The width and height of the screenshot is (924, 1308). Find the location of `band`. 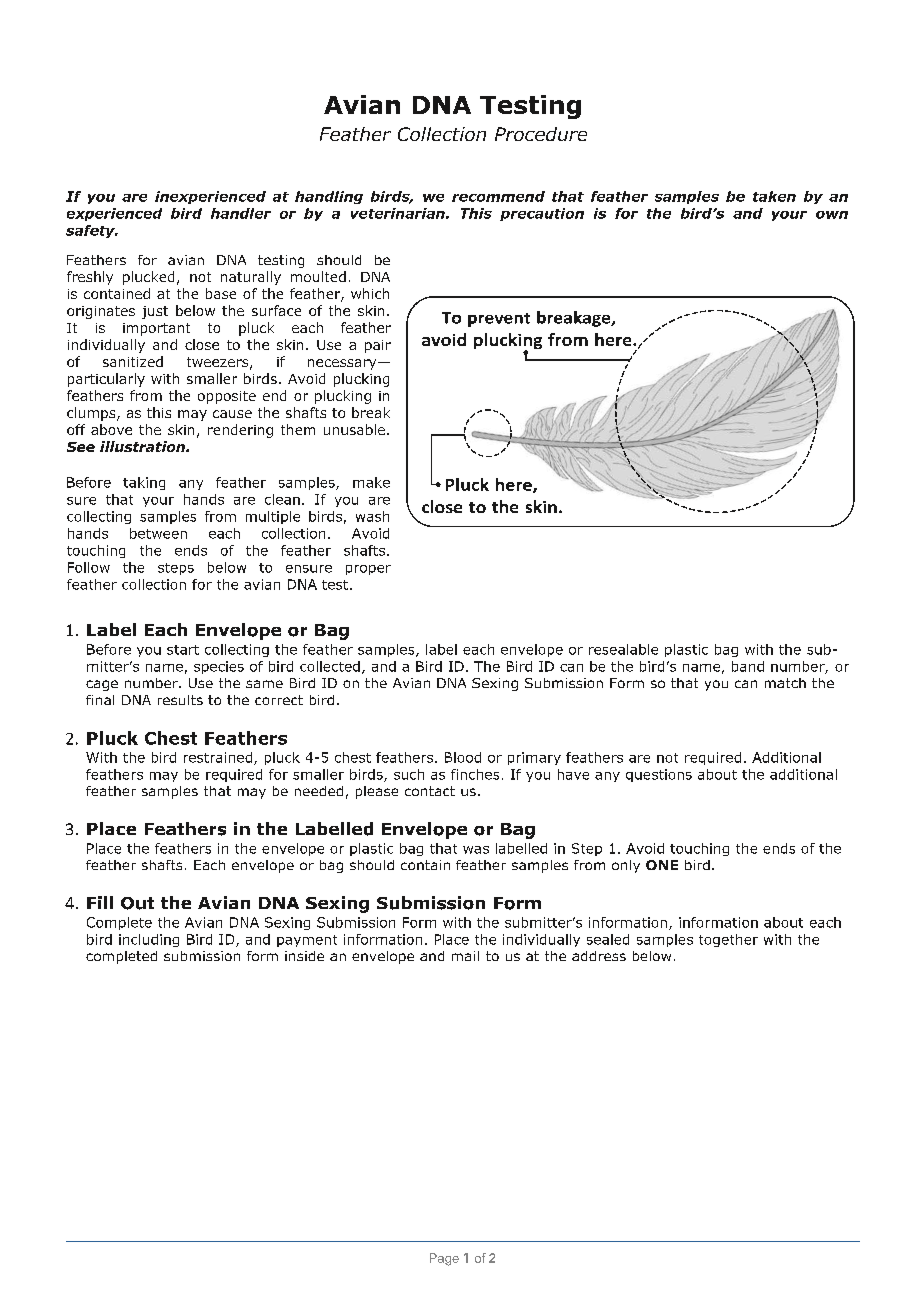

band is located at coordinates (748, 666).
